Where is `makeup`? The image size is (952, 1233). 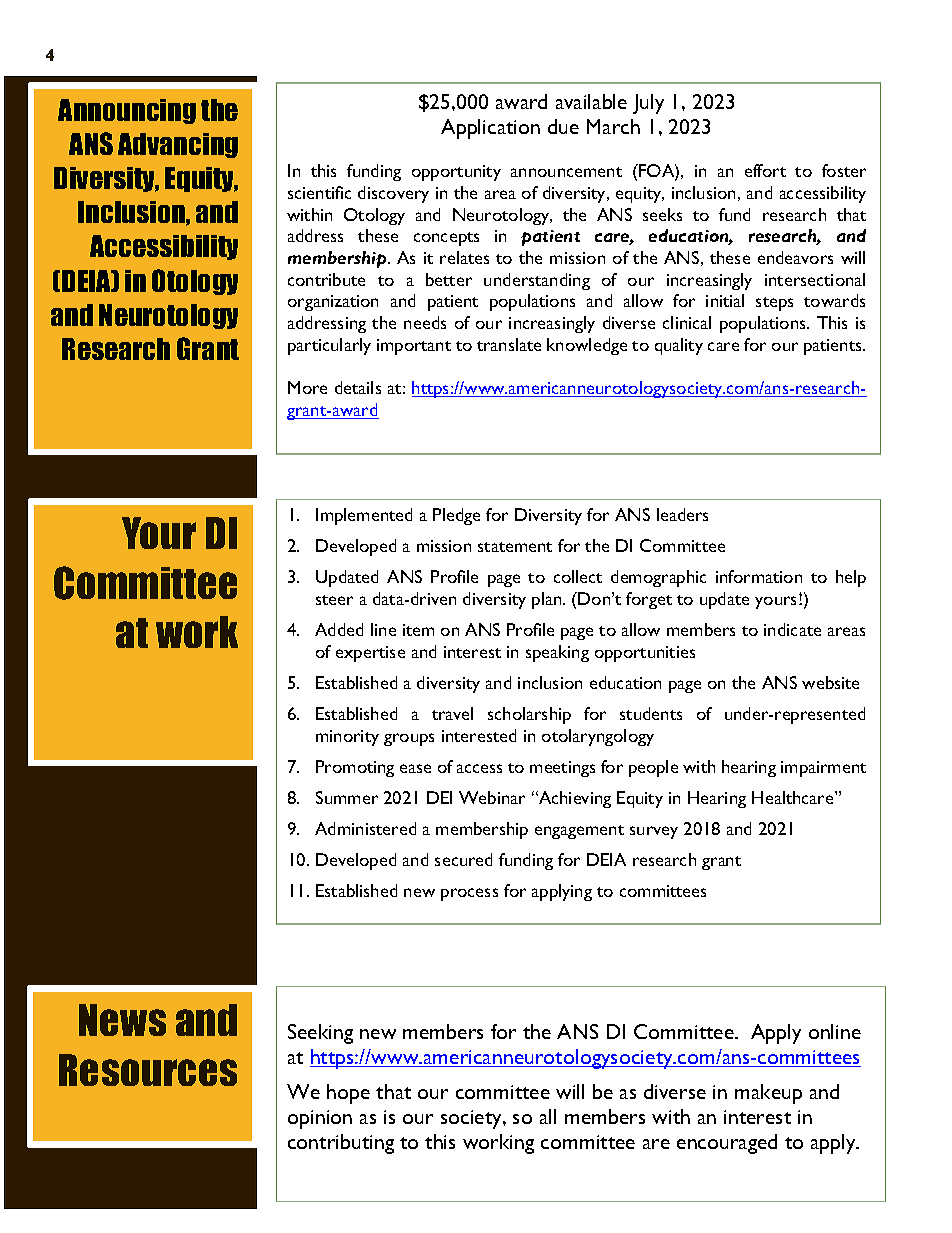 makeup is located at coordinates (768, 1094).
